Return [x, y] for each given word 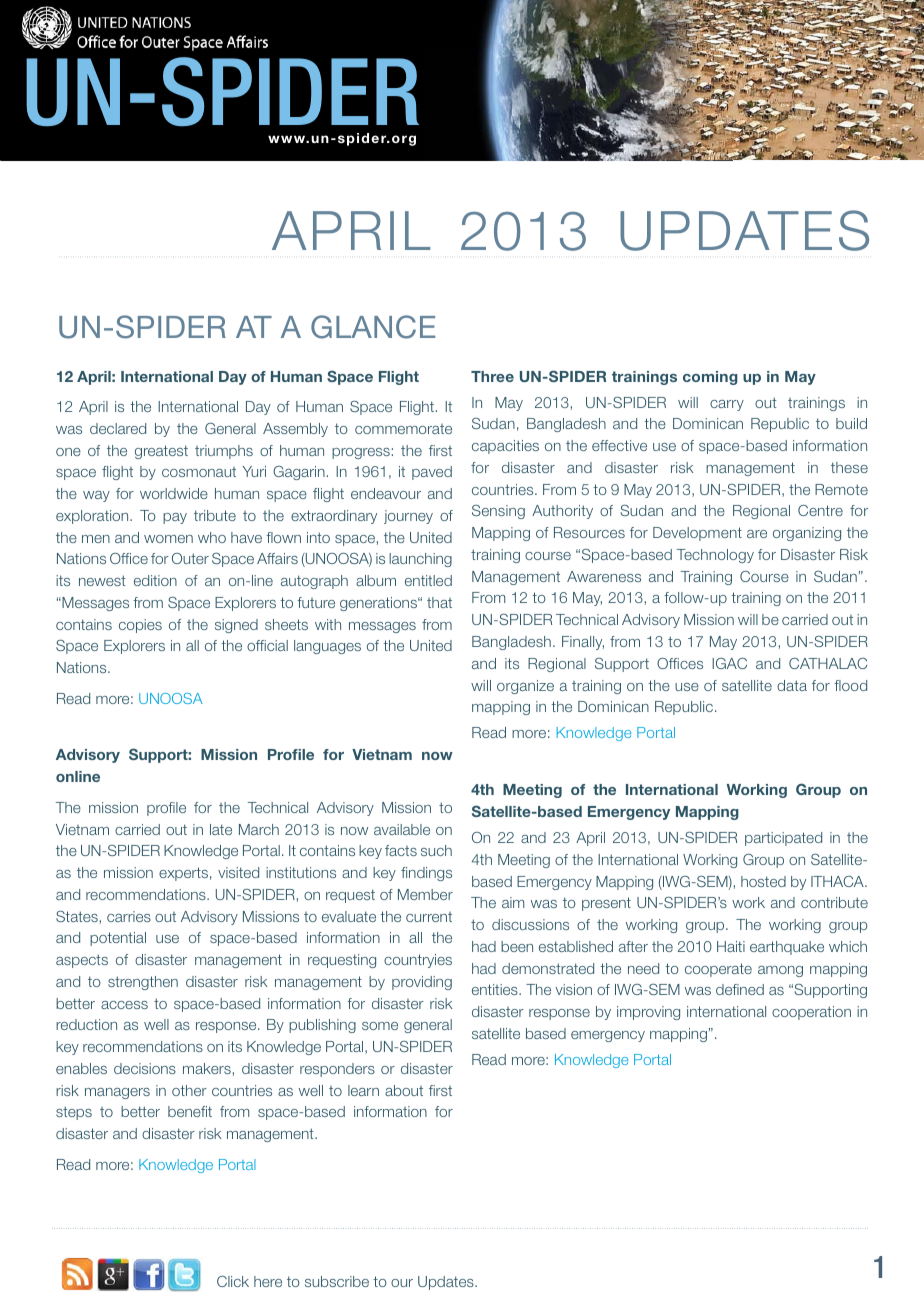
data [792, 685]
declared [118, 428]
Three [492, 376]
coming [710, 378]
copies [140, 626]
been [517, 946]
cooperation [811, 1013]
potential [118, 939]
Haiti [731, 946]
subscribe [337, 1281]
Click [233, 1281]
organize [525, 687]
